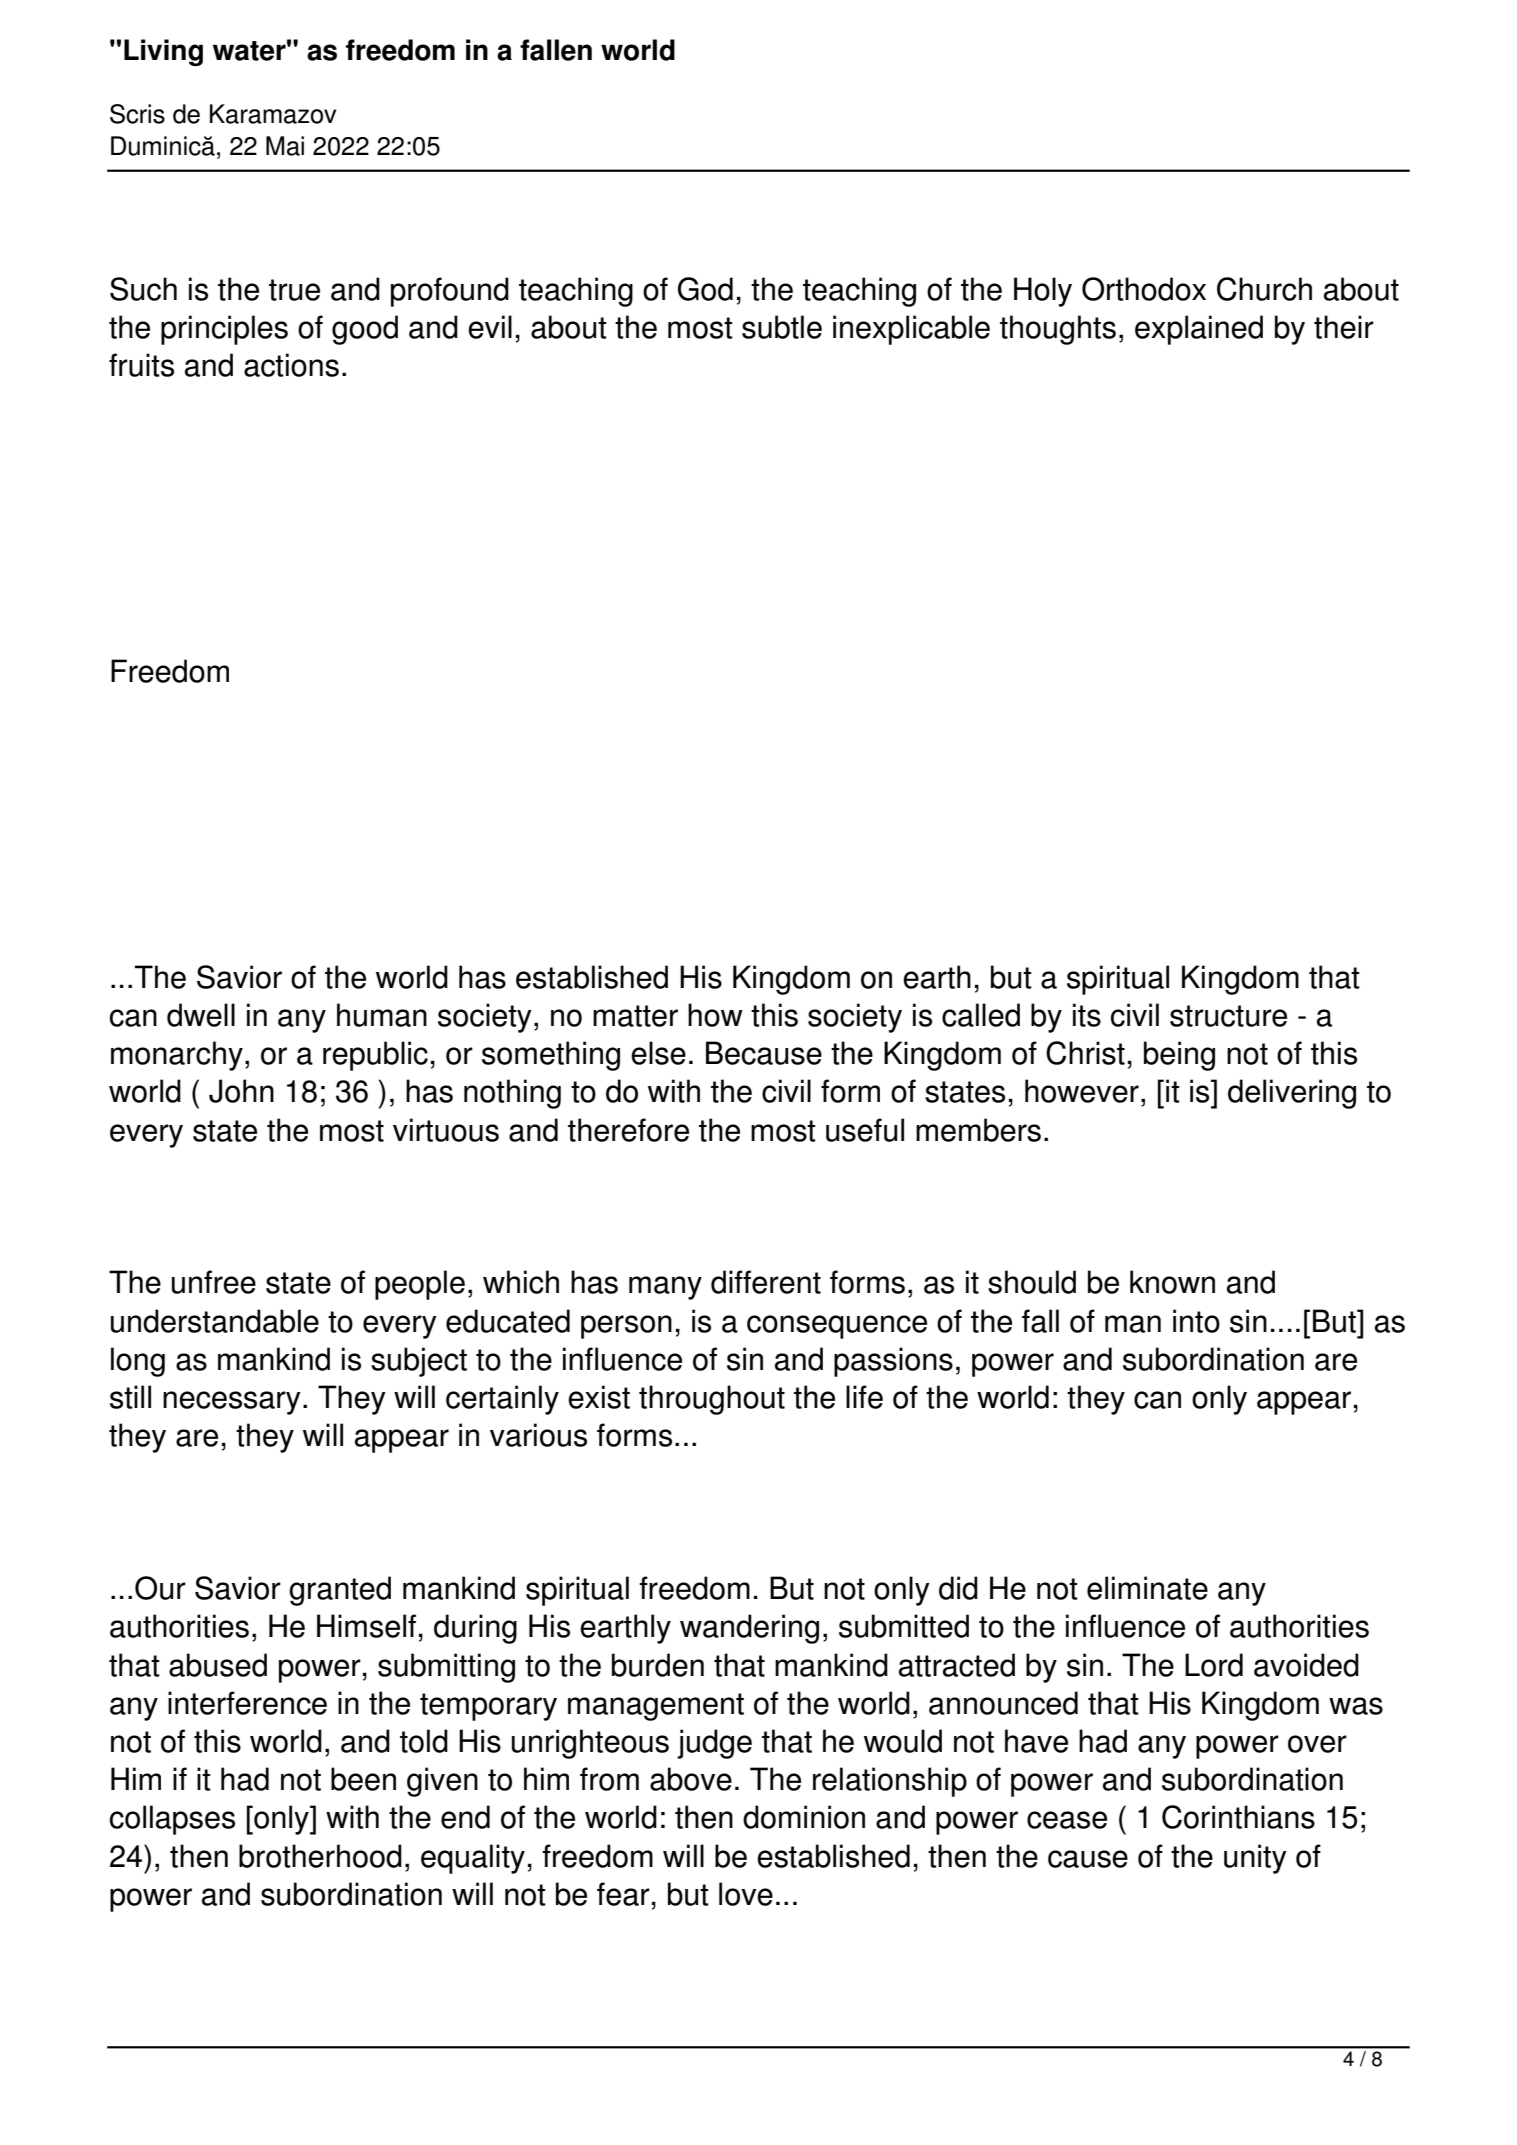 The height and width of the document is (2145, 1517). What do you see at coordinates (320, 1856) in the document?
I see `brotherhood` at bounding box center [320, 1856].
